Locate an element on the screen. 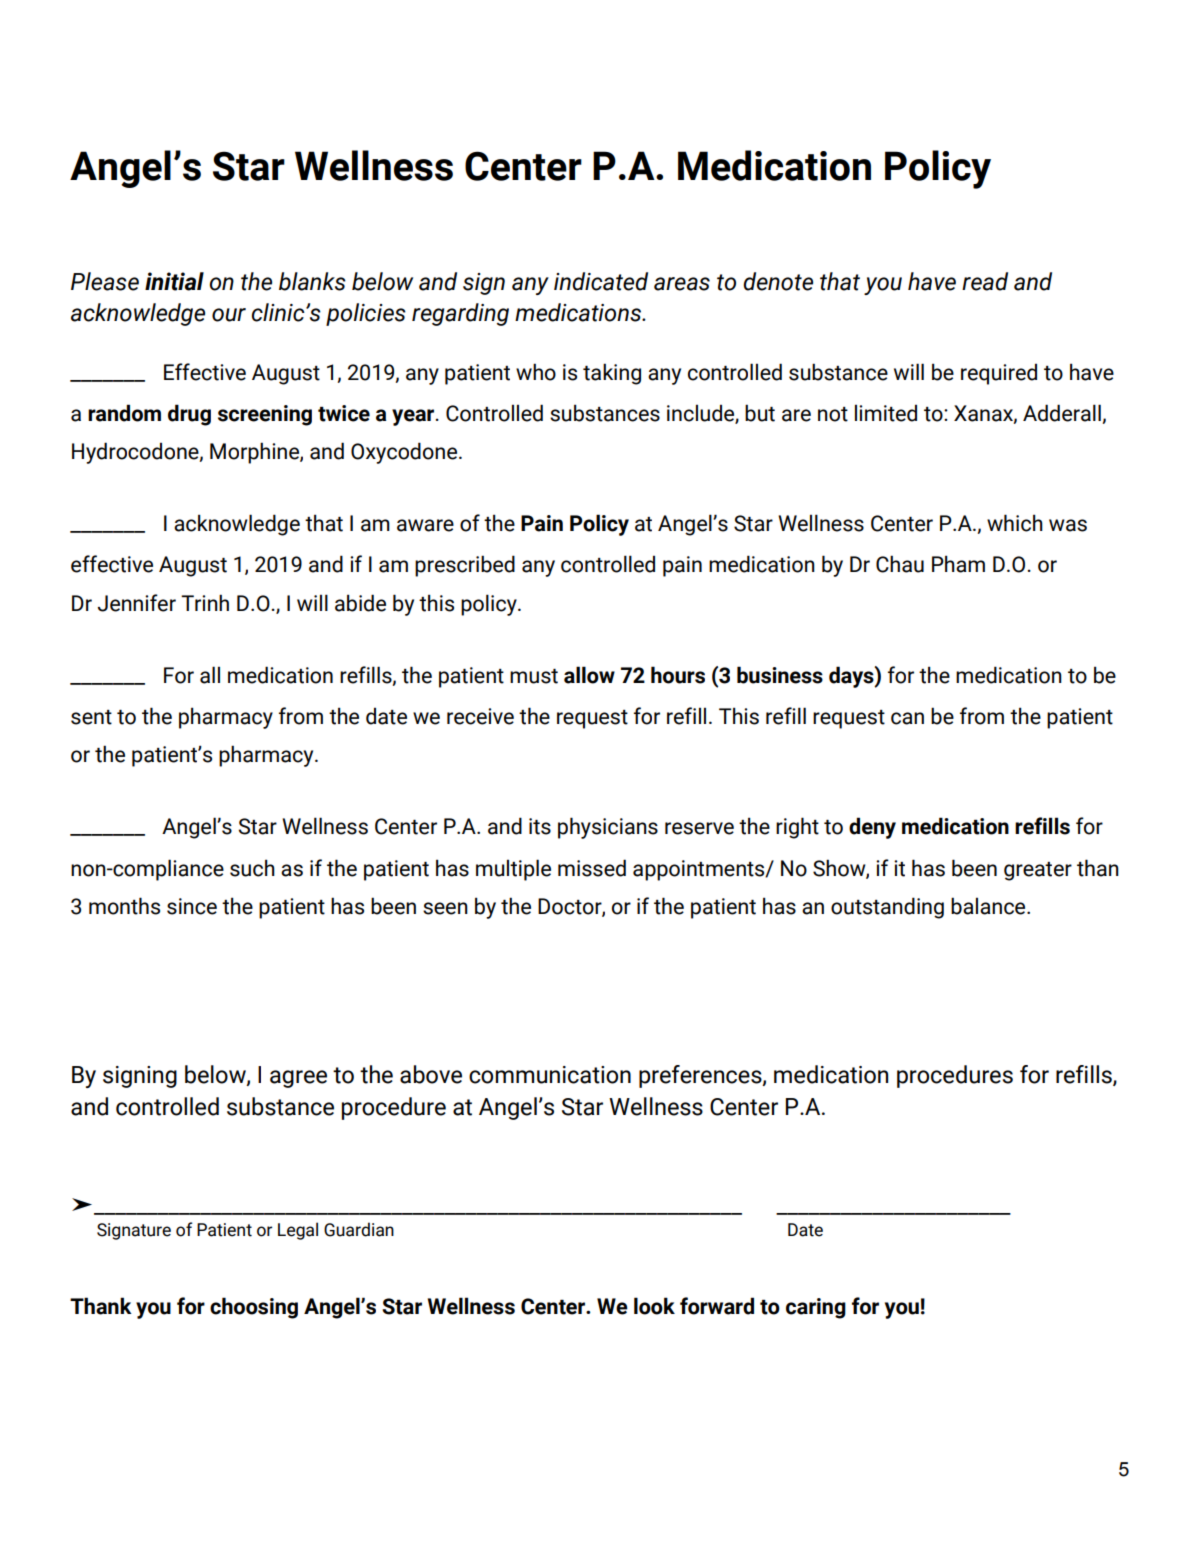  caring is located at coordinates (816, 1308).
